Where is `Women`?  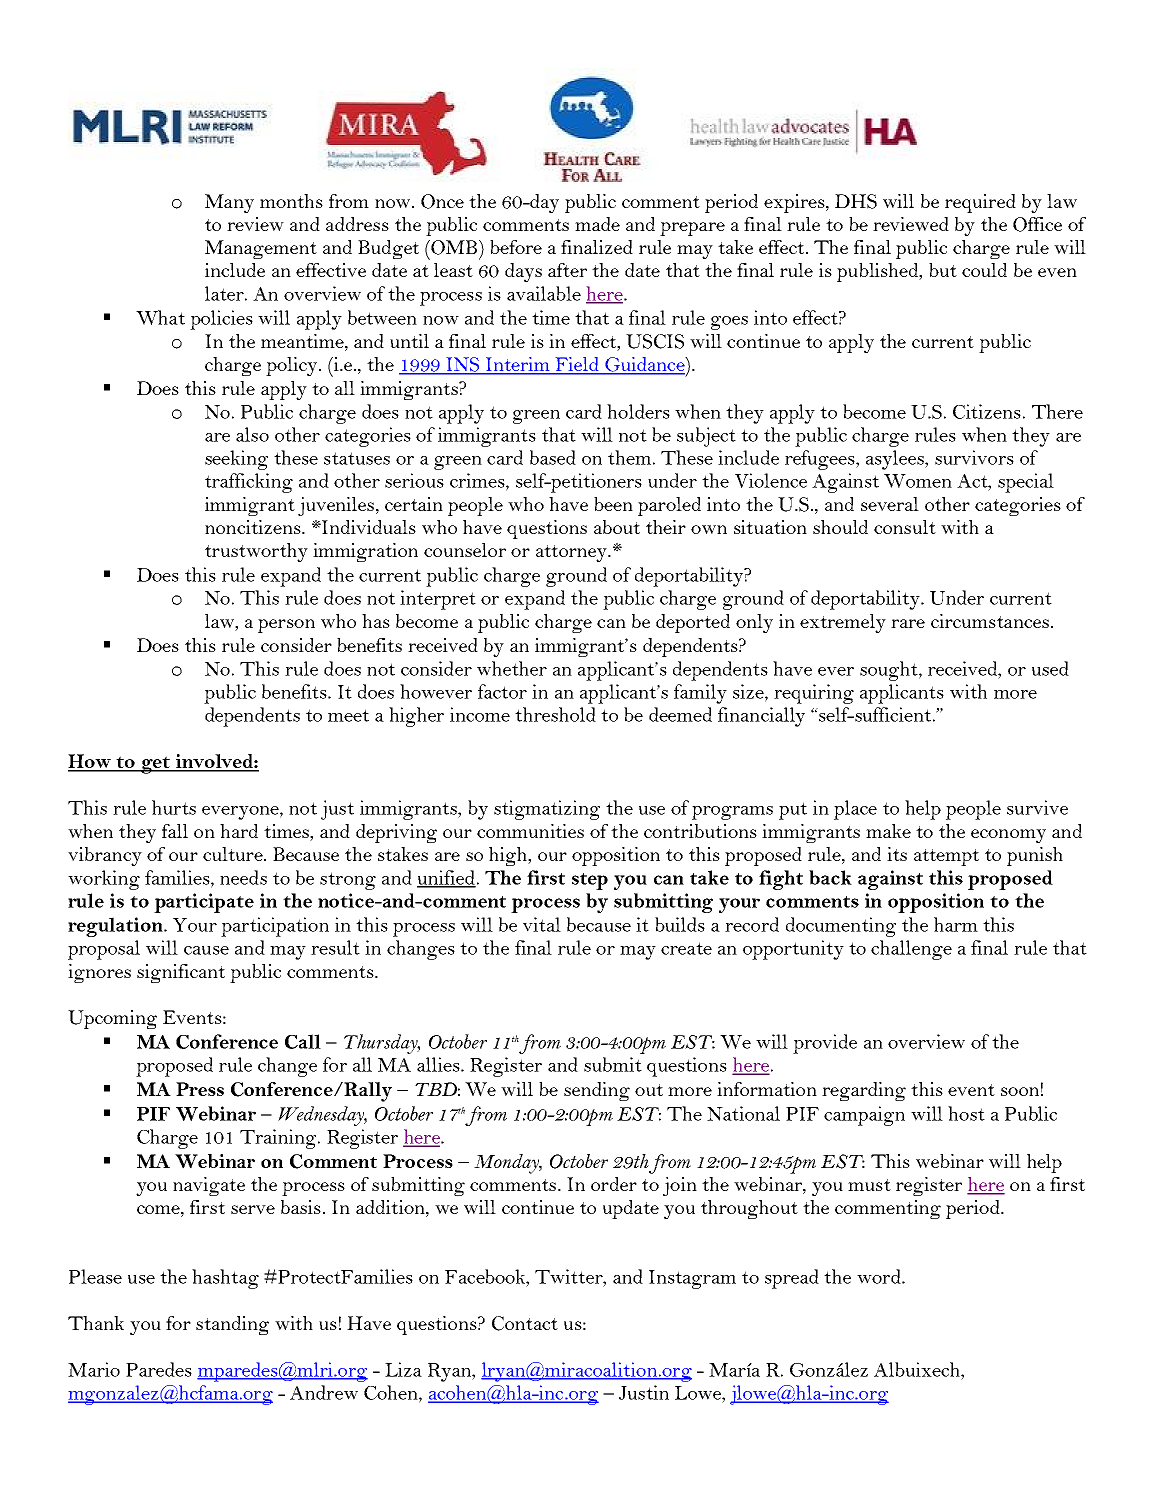 Women is located at coordinates (918, 481).
